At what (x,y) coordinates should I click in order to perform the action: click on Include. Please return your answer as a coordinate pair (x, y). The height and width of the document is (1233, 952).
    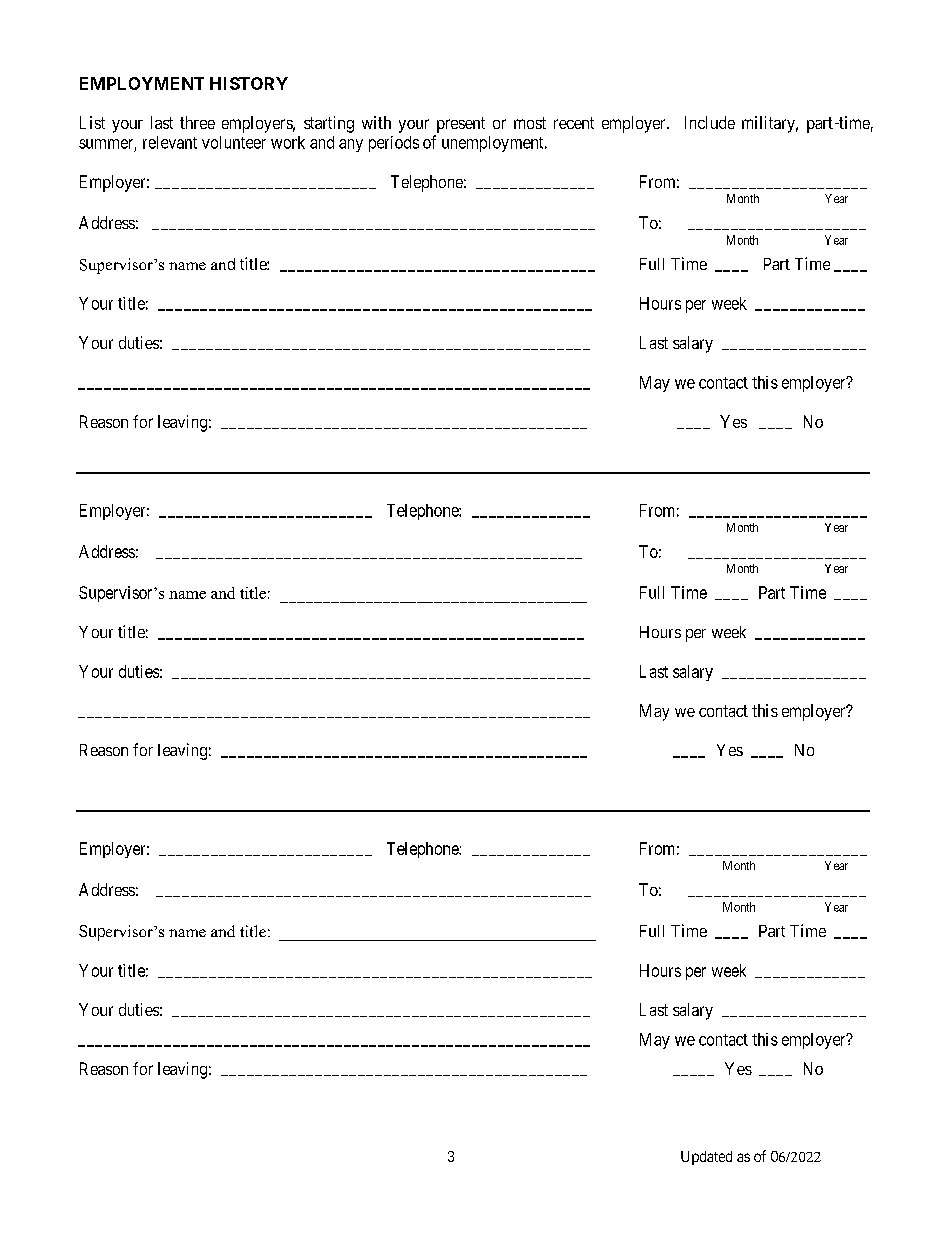
    Looking at the image, I should click on (710, 122).
